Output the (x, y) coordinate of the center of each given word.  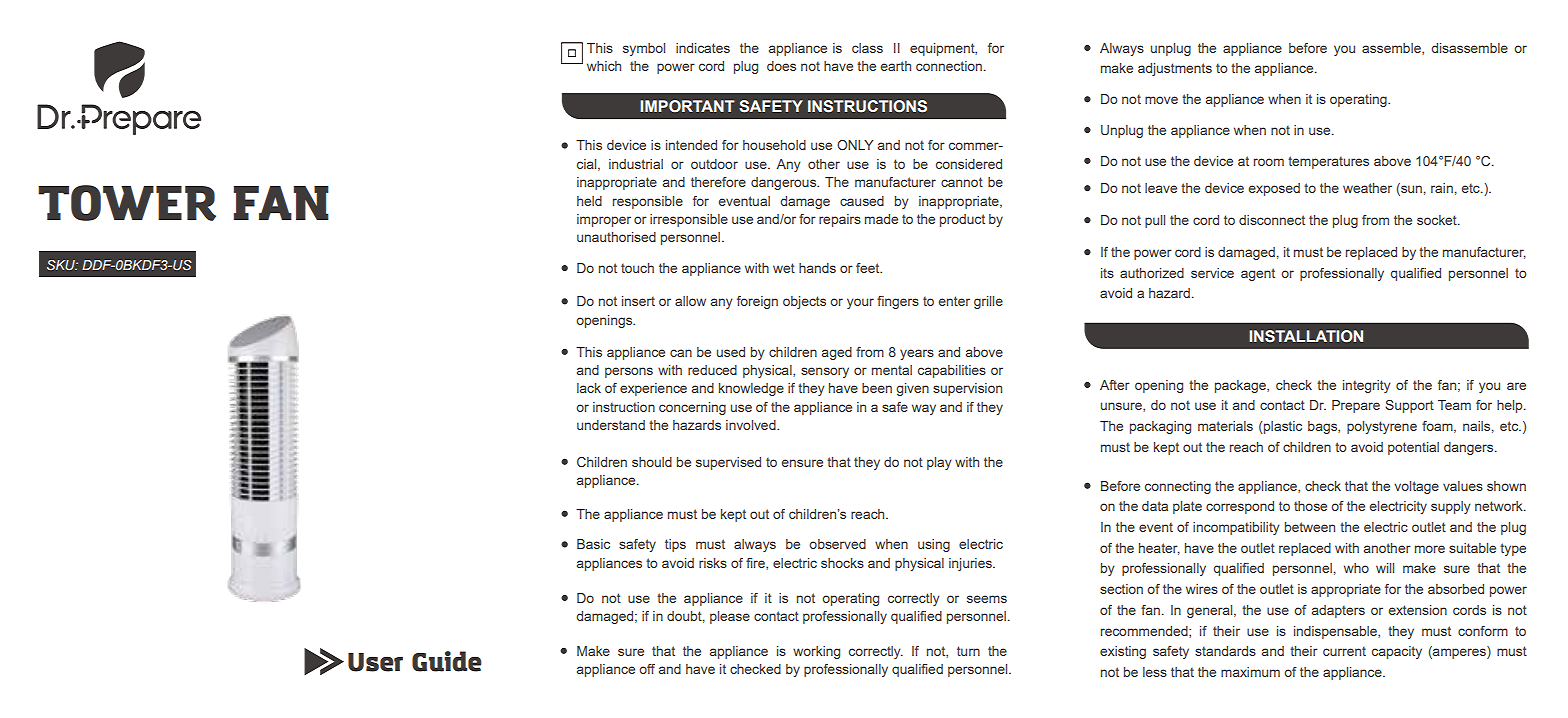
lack (589, 388)
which (604, 66)
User (375, 662)
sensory (825, 372)
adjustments (1175, 69)
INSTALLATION (1306, 336)
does (781, 66)
